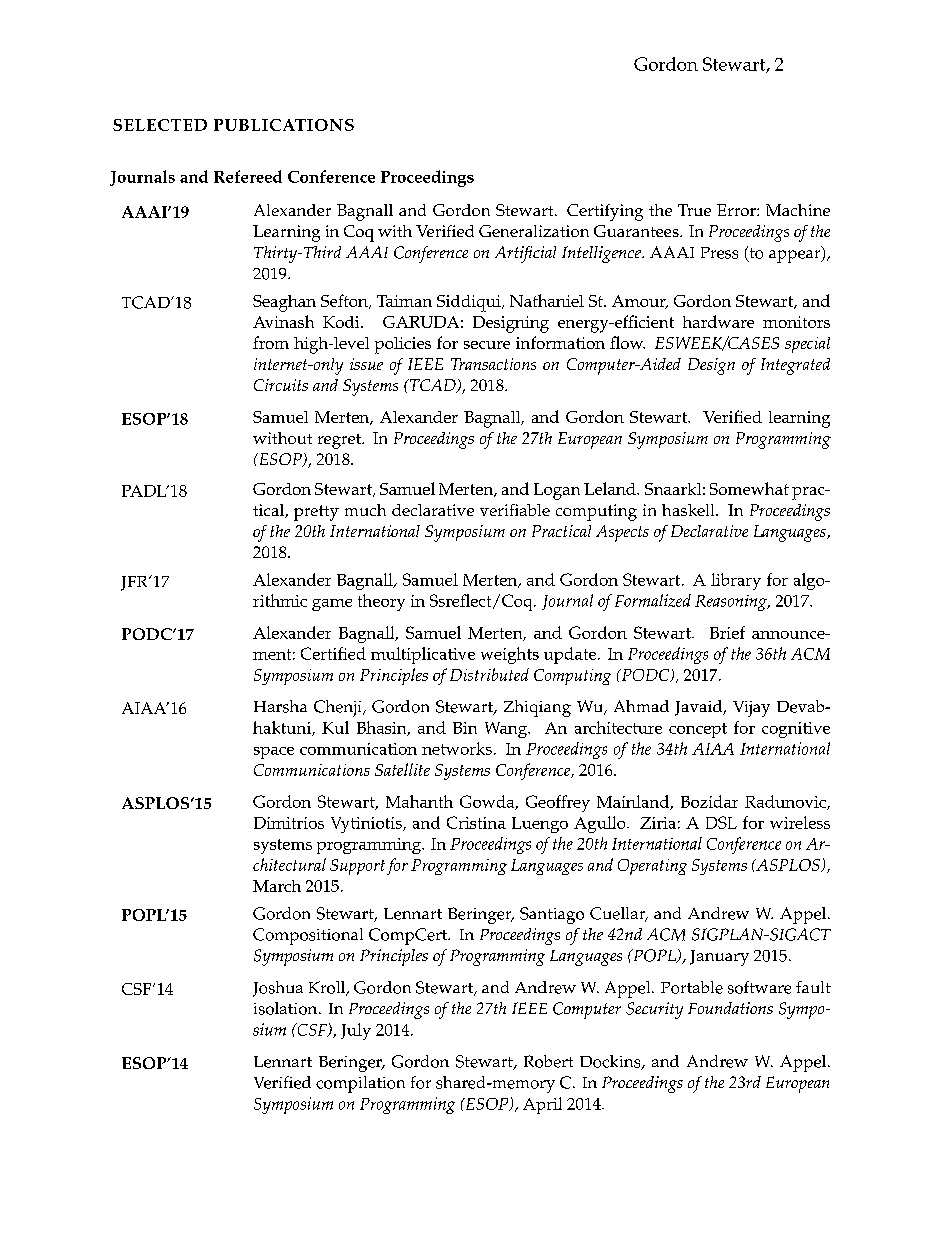 The image size is (952, 1233). What do you see at coordinates (515, 510) in the document?
I see `verifiable` at bounding box center [515, 510].
